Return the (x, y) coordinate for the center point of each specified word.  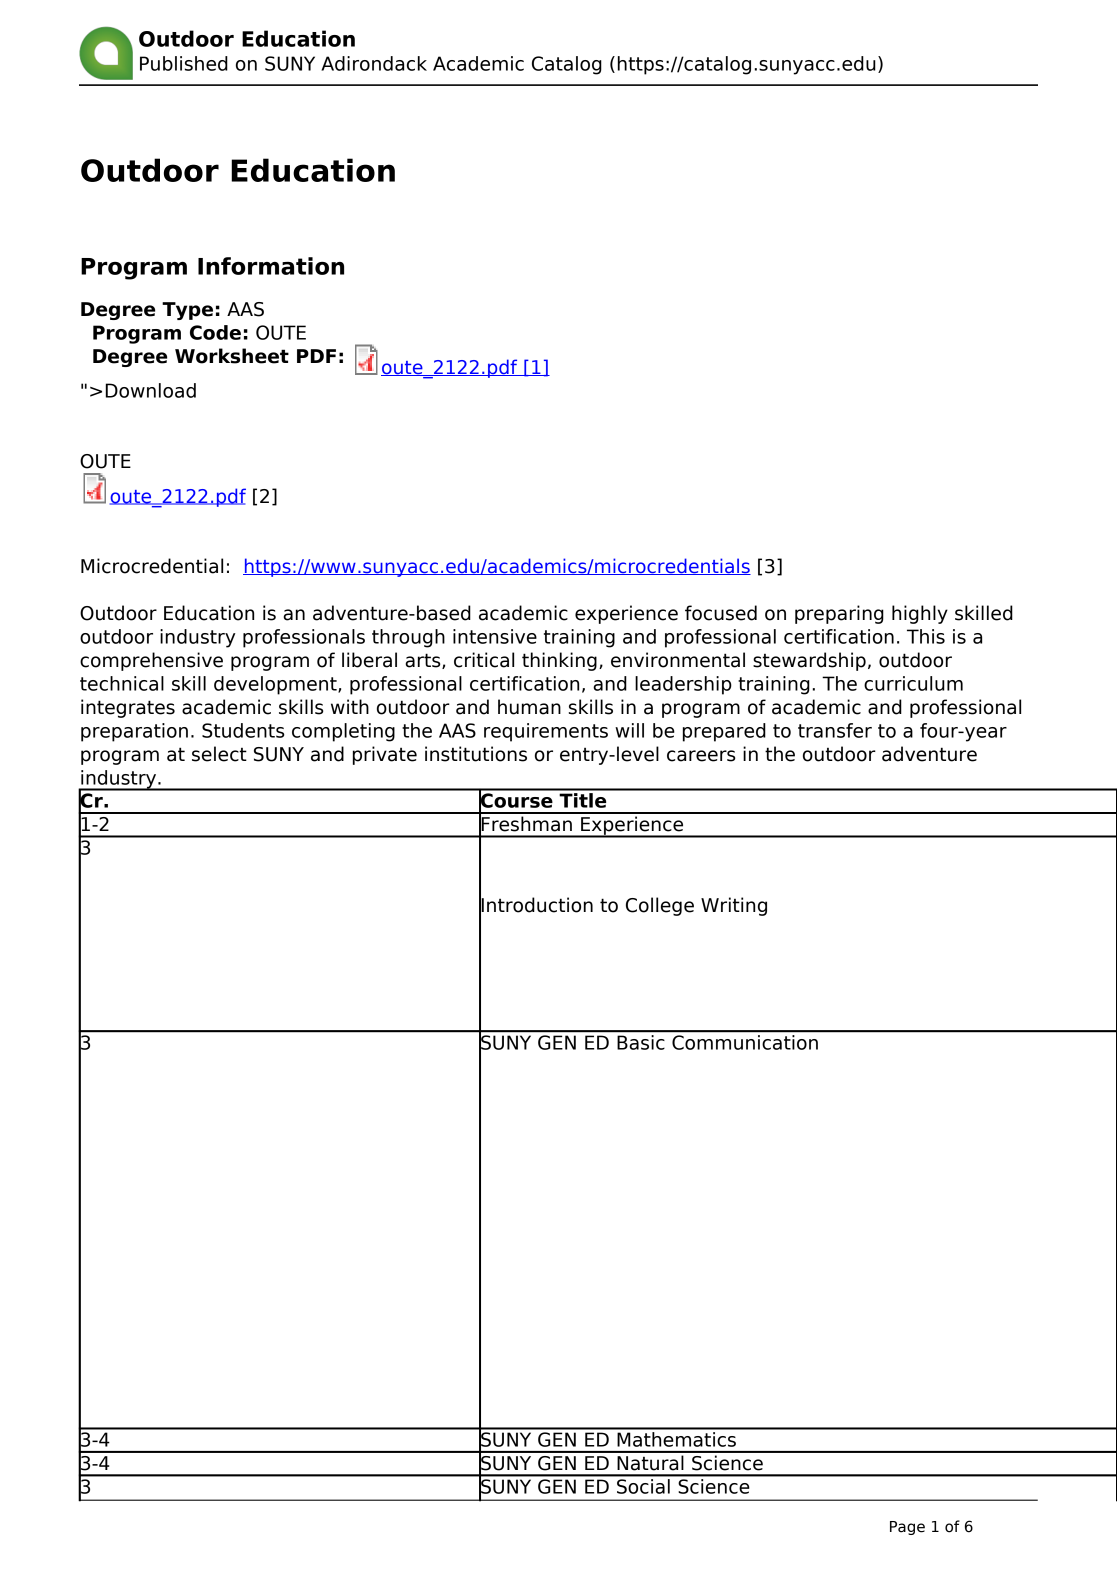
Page (907, 1528)
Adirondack (374, 63)
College (660, 906)
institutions (476, 754)
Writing (734, 906)
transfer (835, 730)
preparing (839, 614)
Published (184, 63)
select (219, 754)
